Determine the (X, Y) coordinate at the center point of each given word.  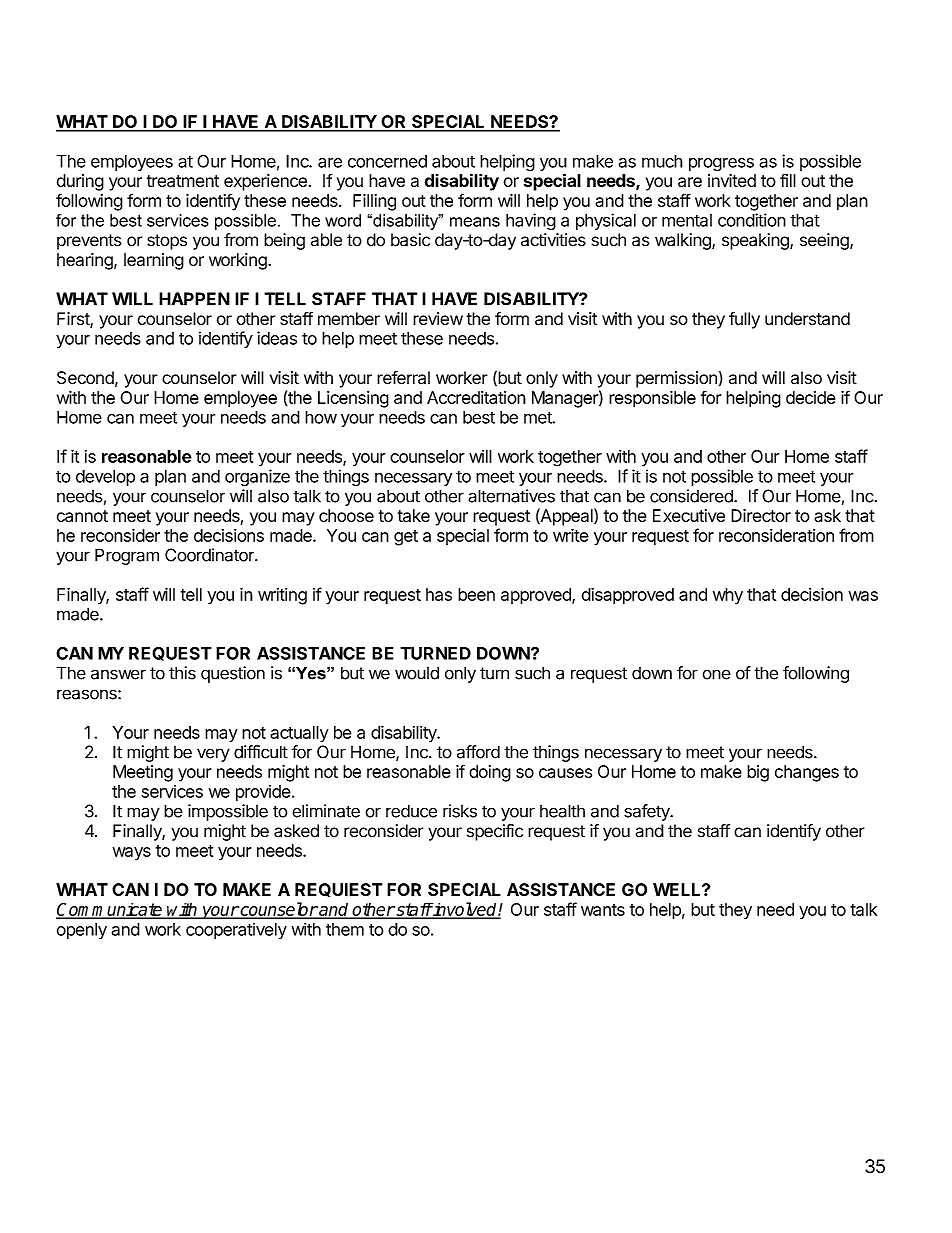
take (414, 515)
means (475, 222)
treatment (183, 181)
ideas (277, 338)
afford (478, 752)
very (213, 755)
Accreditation (476, 397)
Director (761, 515)
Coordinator (210, 555)
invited (732, 180)
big (758, 773)
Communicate (110, 910)
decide (811, 397)
